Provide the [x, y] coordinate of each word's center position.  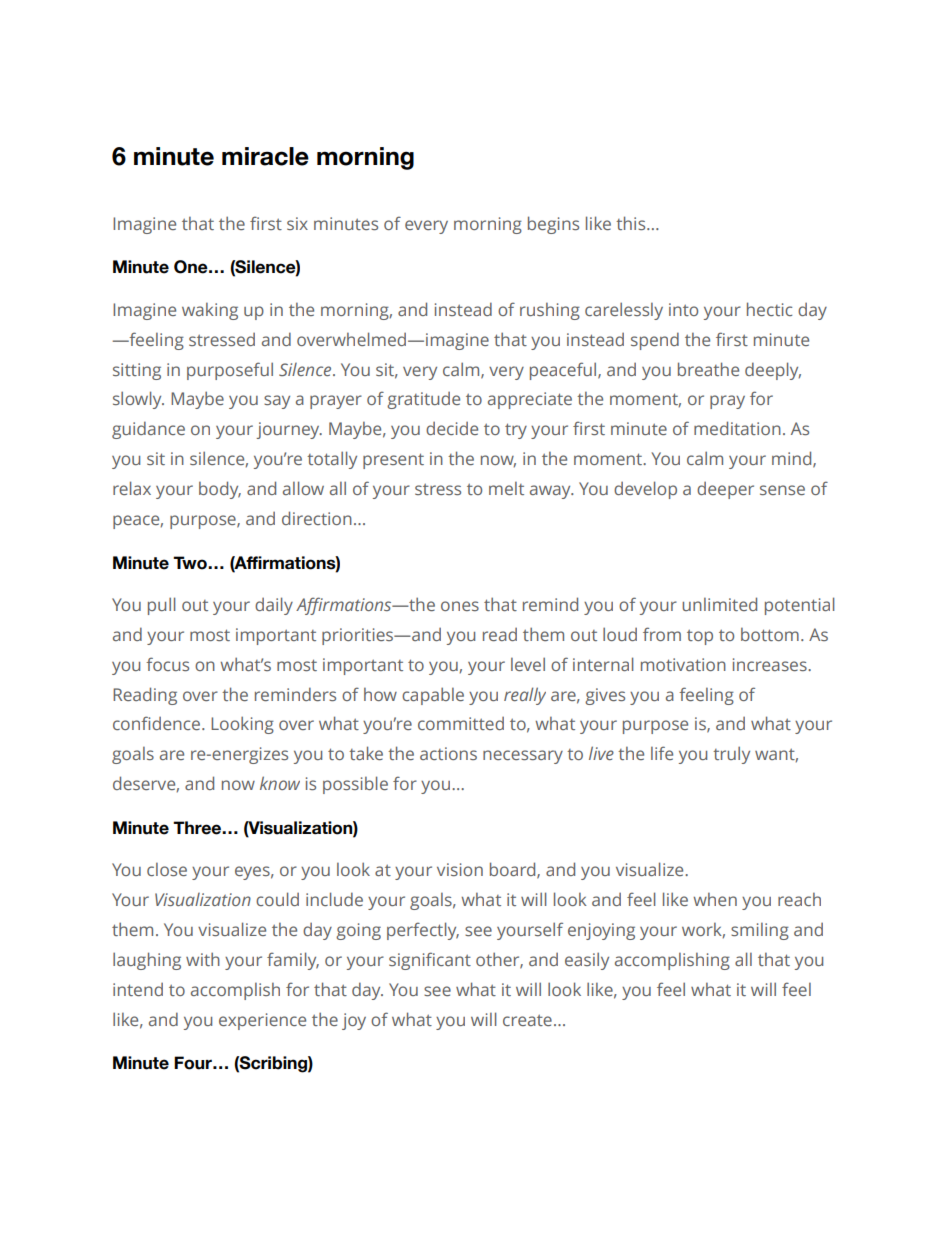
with [203, 959]
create [527, 1020]
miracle [265, 156]
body [220, 490]
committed [461, 723]
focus [167, 664]
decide [452, 428]
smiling [760, 931]
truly [731, 755]
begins [553, 225]
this [632, 223]
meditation [737, 428]
